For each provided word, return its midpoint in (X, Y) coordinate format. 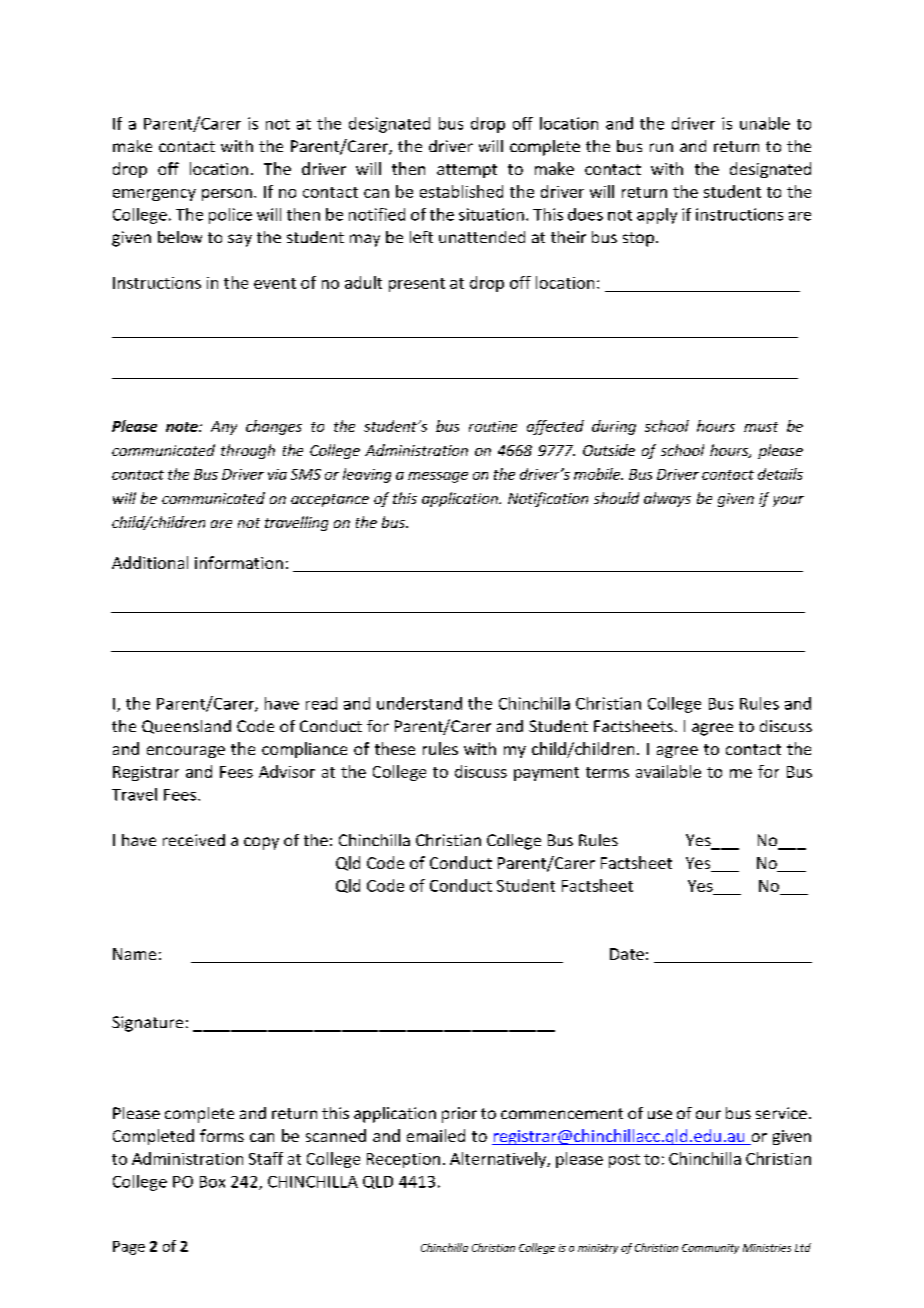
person (227, 195)
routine (493, 426)
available (668, 771)
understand (419, 703)
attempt (467, 171)
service (781, 1113)
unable (765, 123)
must (761, 427)
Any (224, 428)
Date (627, 954)
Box (212, 1182)
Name (134, 954)
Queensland (186, 727)
